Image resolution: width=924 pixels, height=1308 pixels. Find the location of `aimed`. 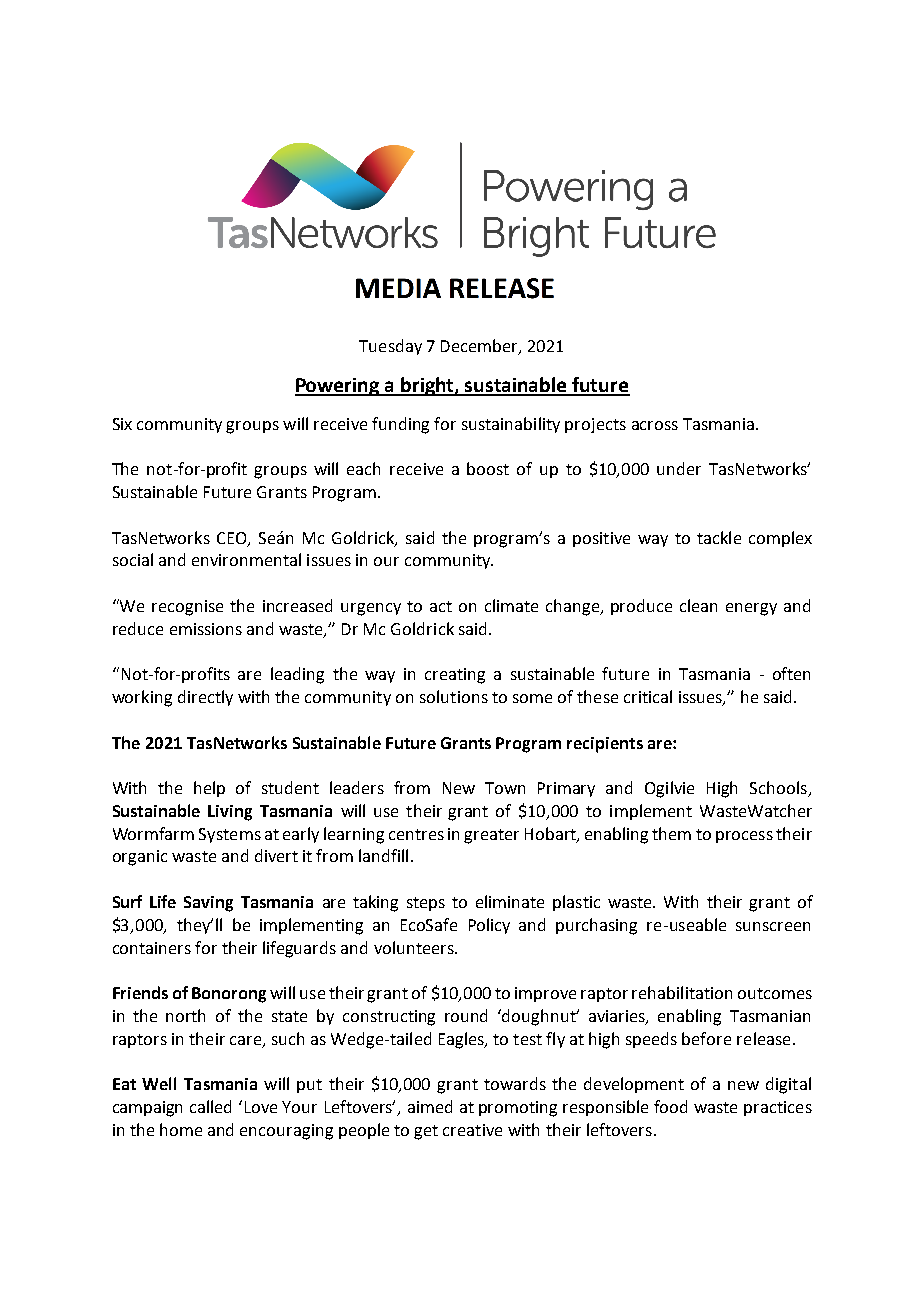

aimed is located at coordinates (430, 1106).
